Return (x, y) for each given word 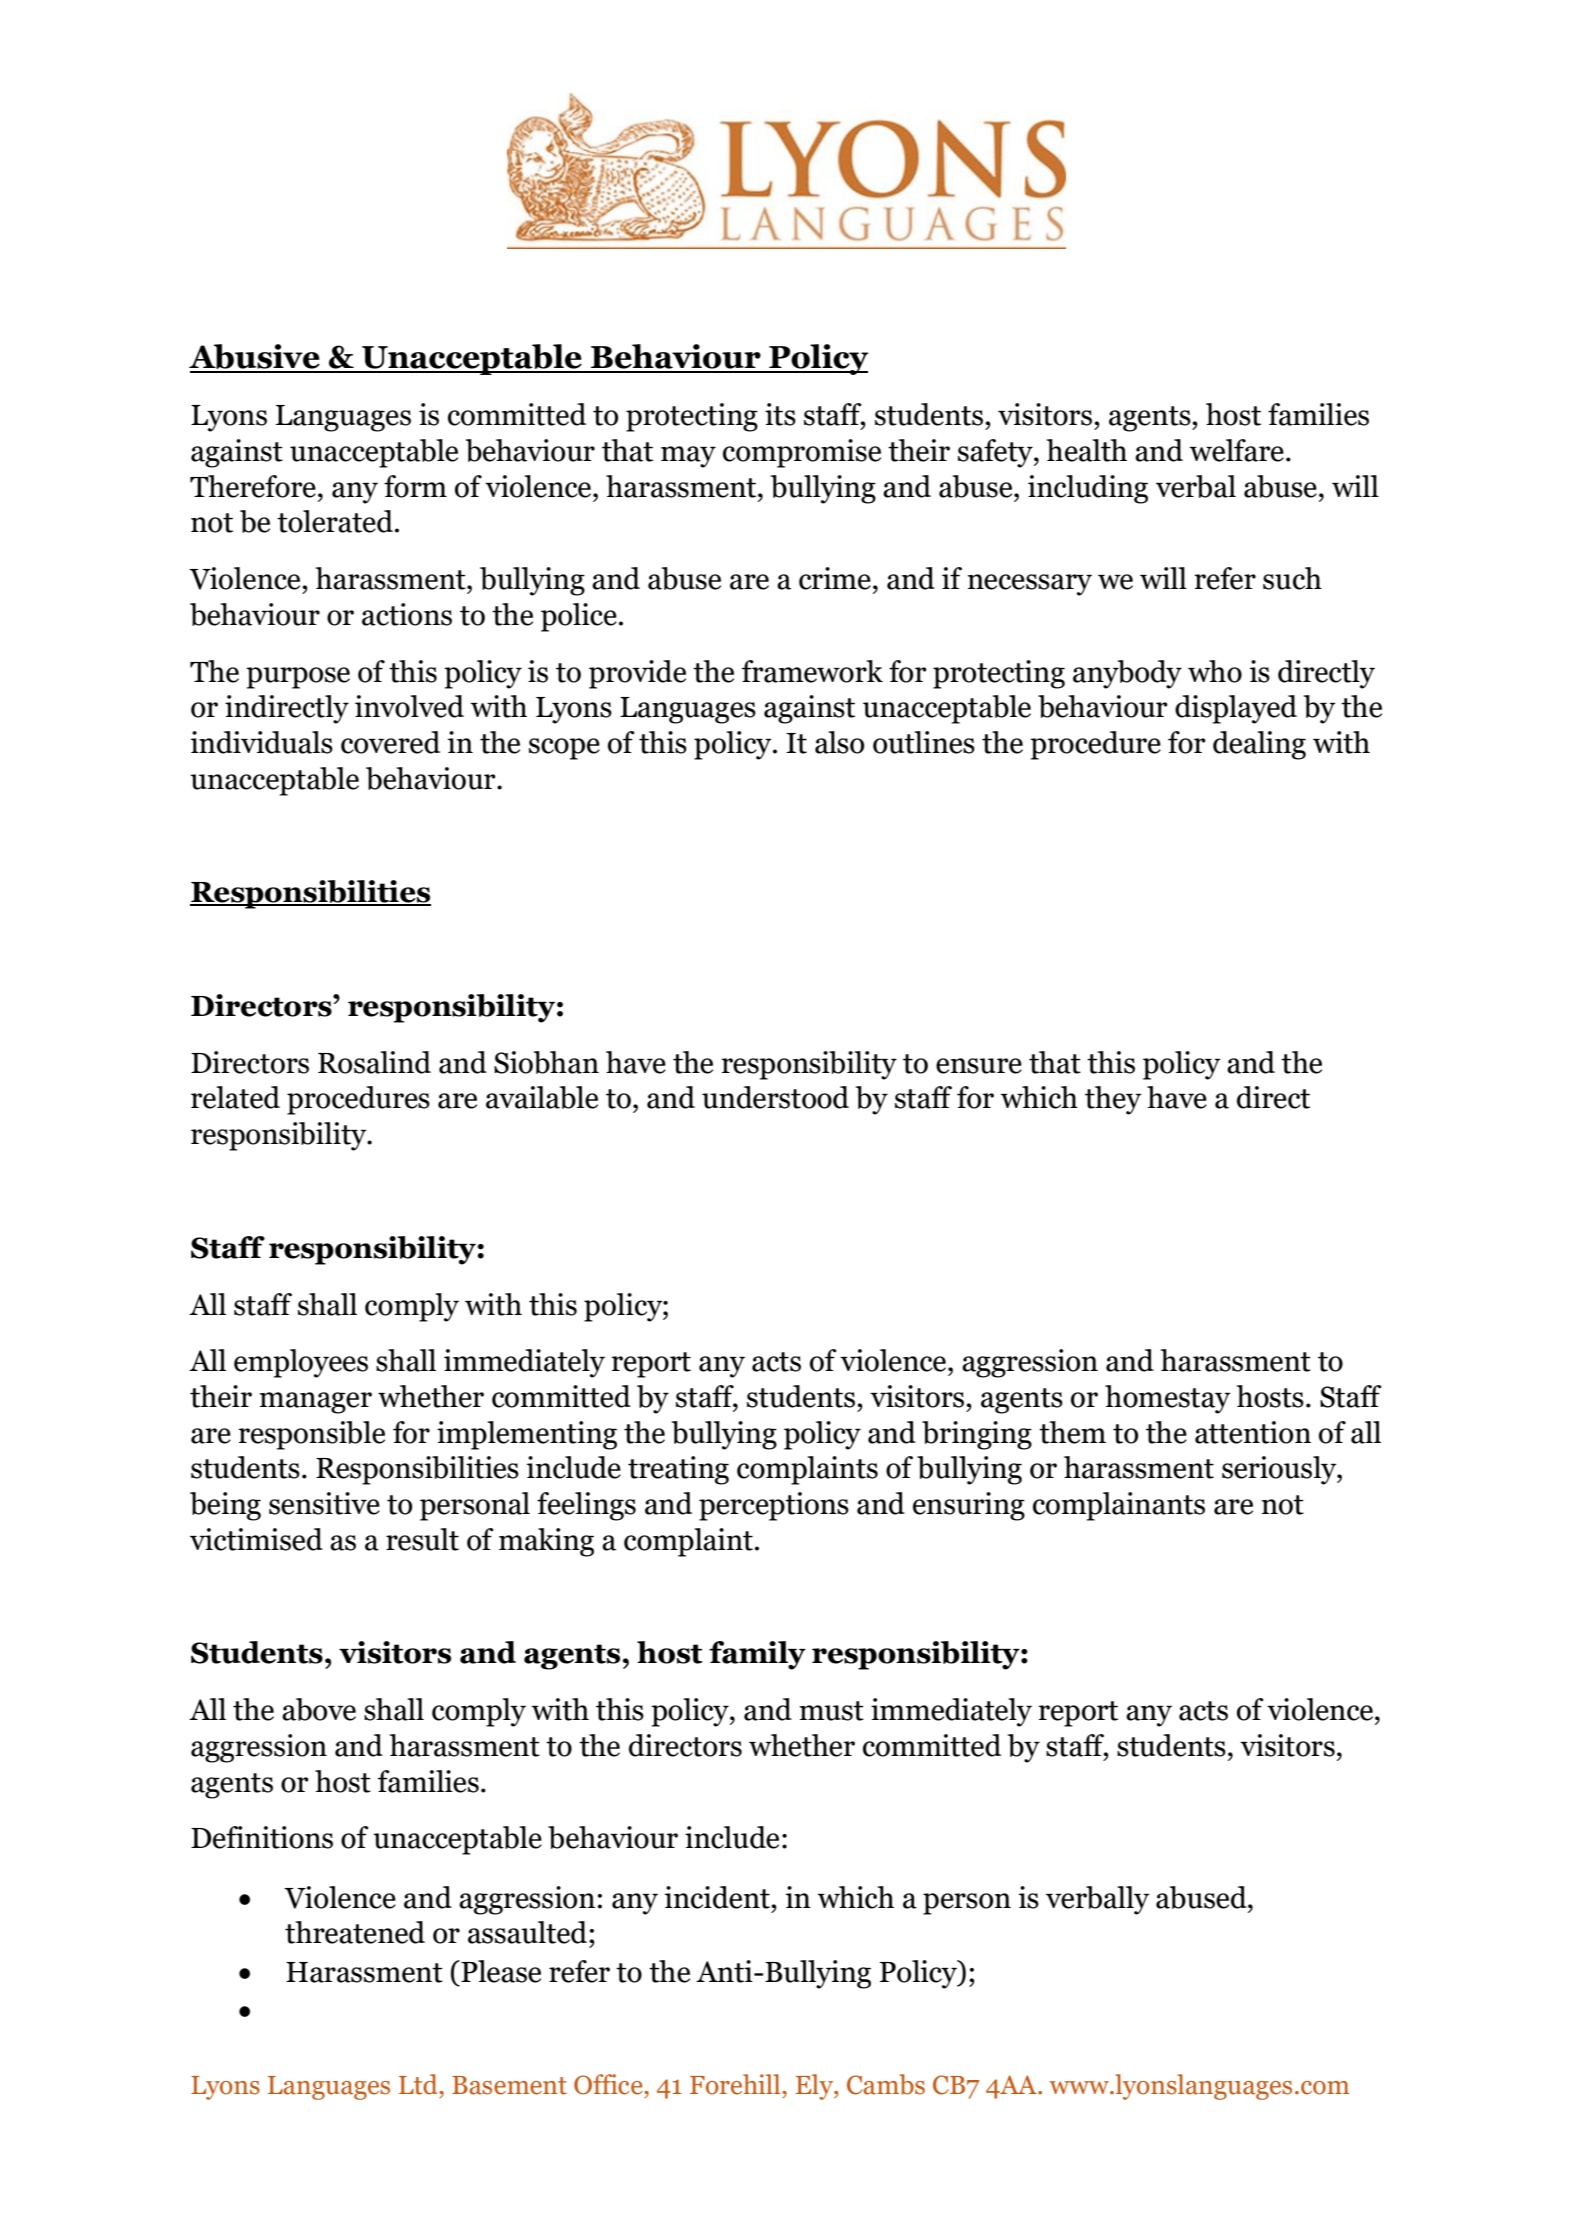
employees (301, 1363)
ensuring (969, 1506)
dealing (1259, 745)
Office (609, 2084)
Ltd (419, 2084)
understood (775, 1097)
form (415, 486)
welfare (1237, 450)
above (319, 1709)
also (839, 742)
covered (390, 742)
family (757, 1655)
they (1113, 1100)
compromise (802, 453)
